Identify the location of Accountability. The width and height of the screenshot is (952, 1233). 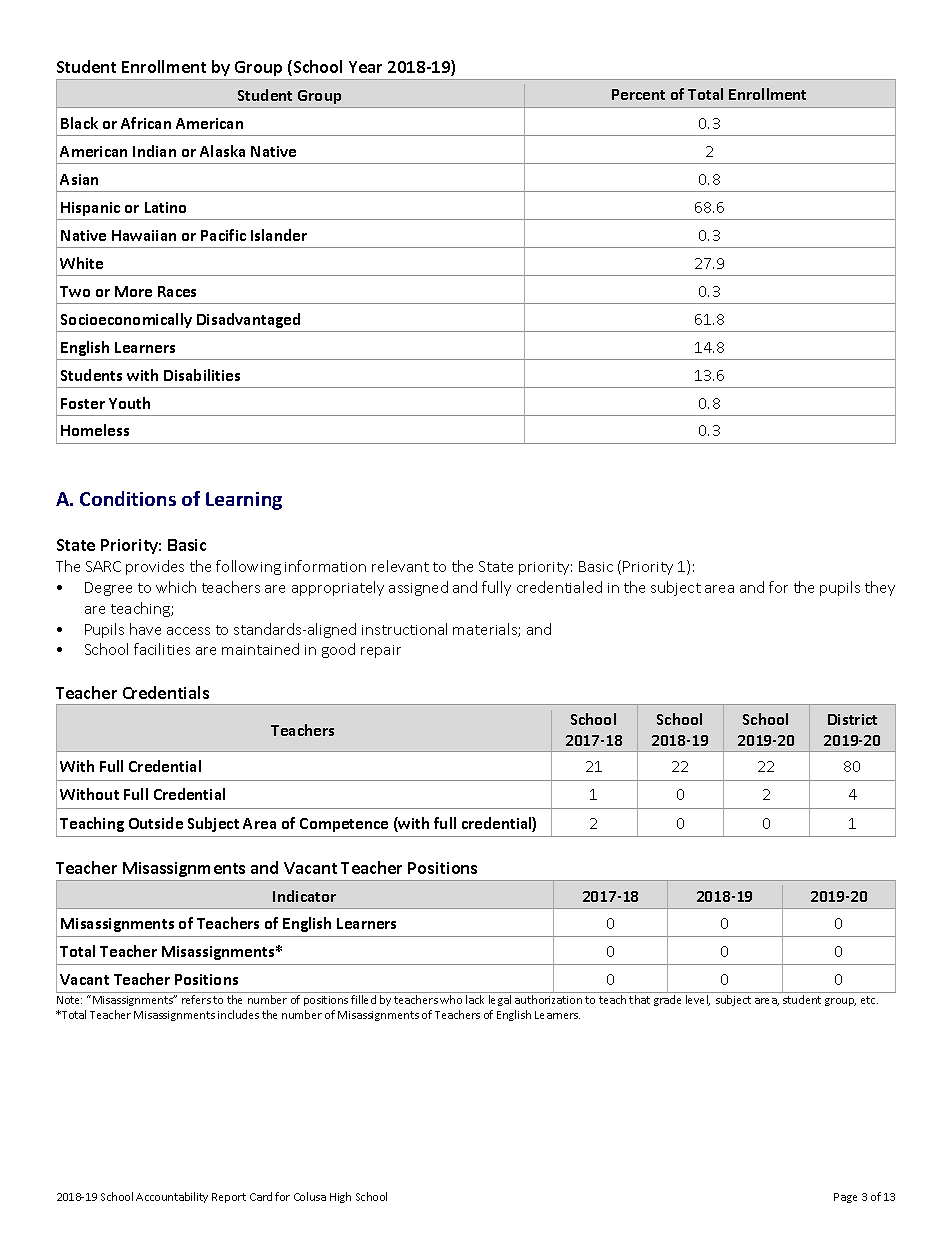
(172, 1197).
